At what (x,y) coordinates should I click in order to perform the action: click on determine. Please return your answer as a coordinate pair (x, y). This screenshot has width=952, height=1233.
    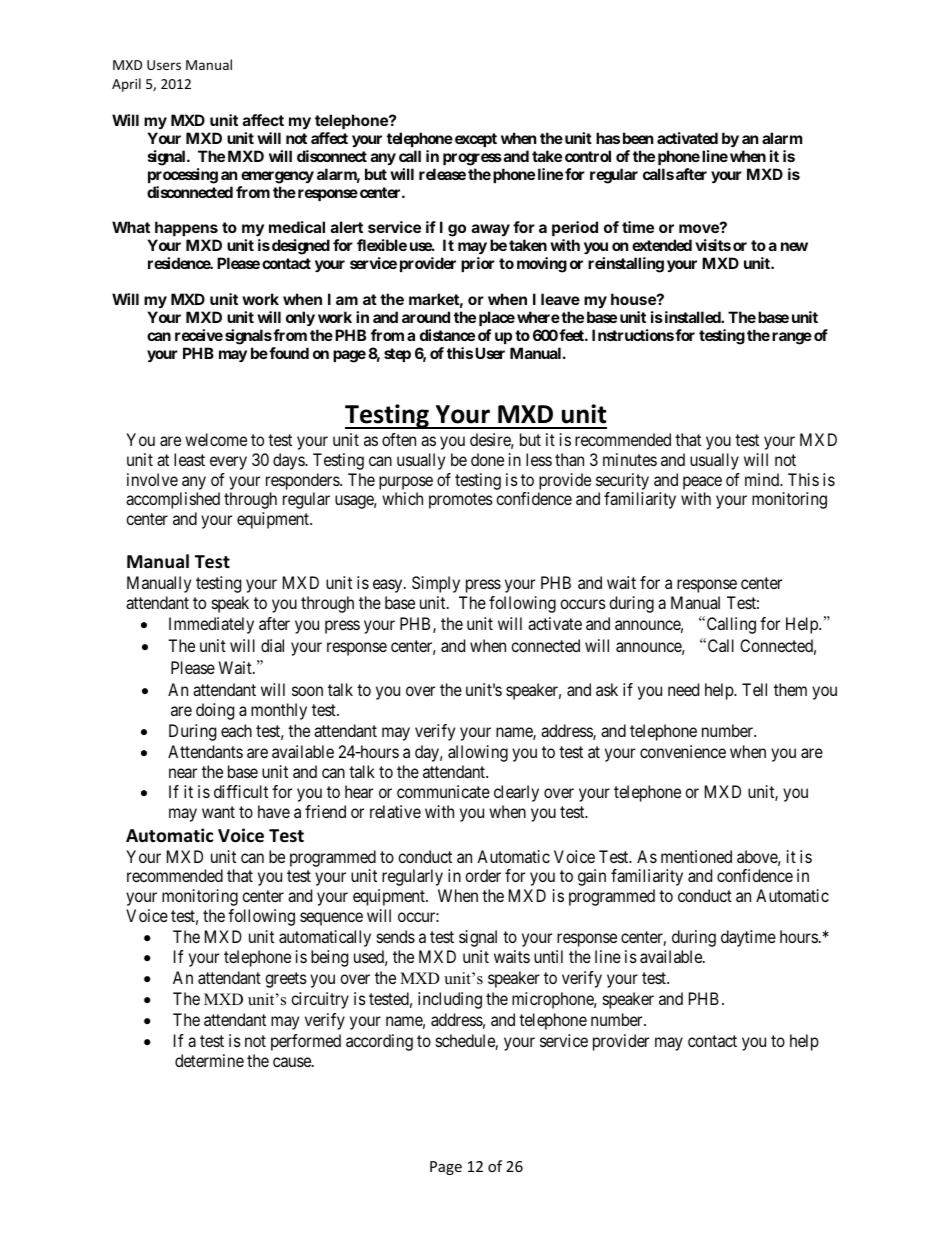
    Looking at the image, I should click on (209, 1060).
